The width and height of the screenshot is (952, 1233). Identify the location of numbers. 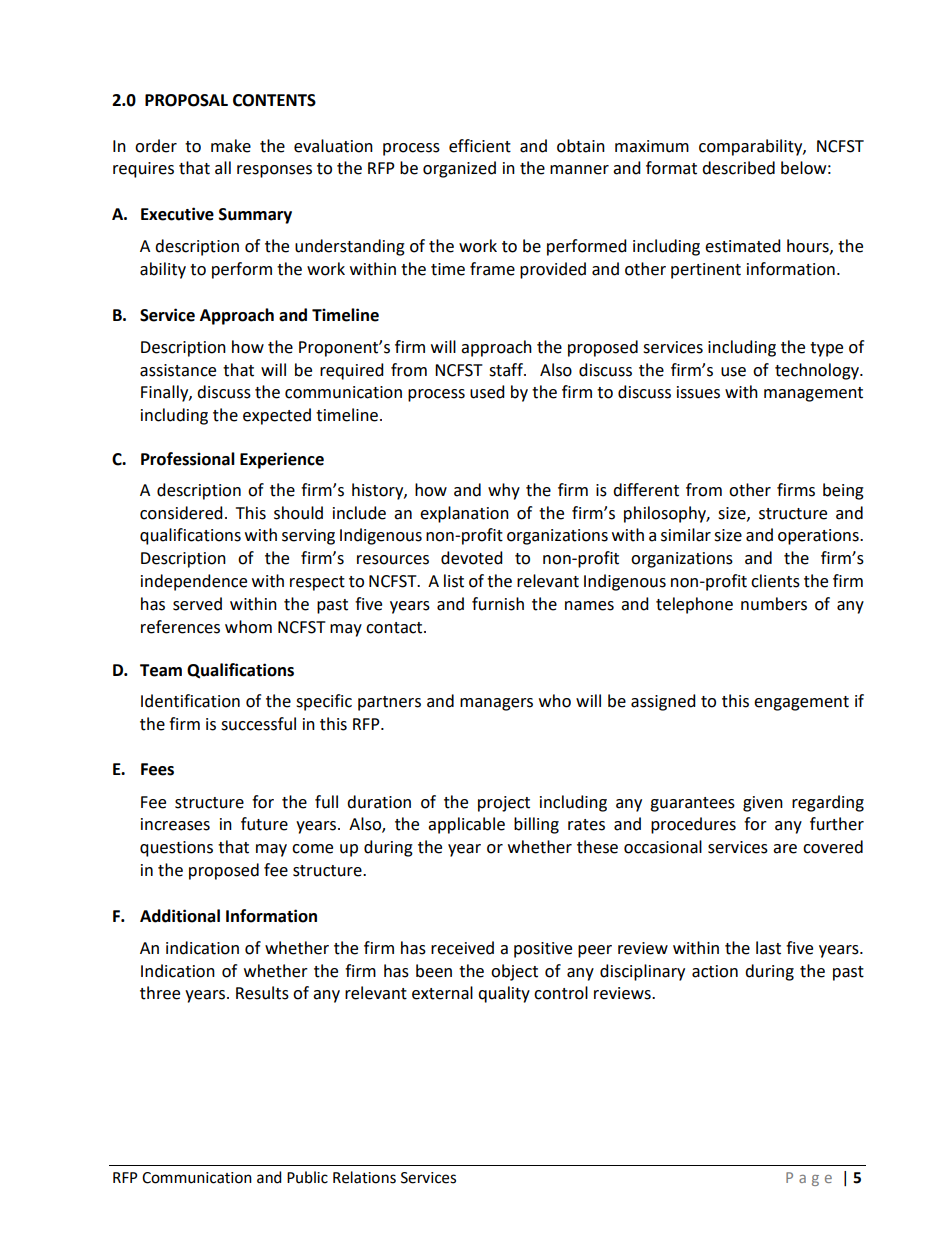
(774, 604).
